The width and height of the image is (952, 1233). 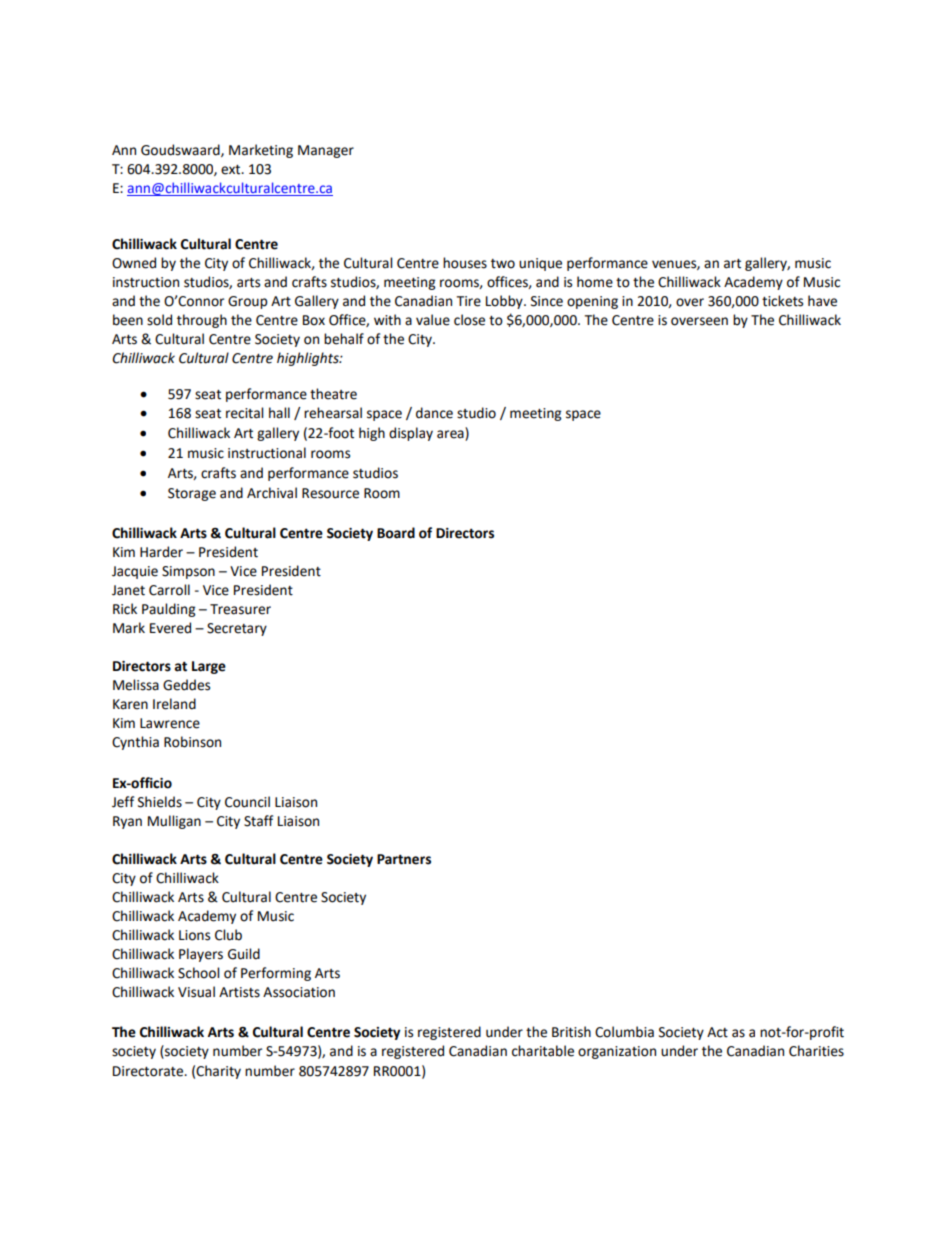 I want to click on Partners, so click(x=404, y=859).
